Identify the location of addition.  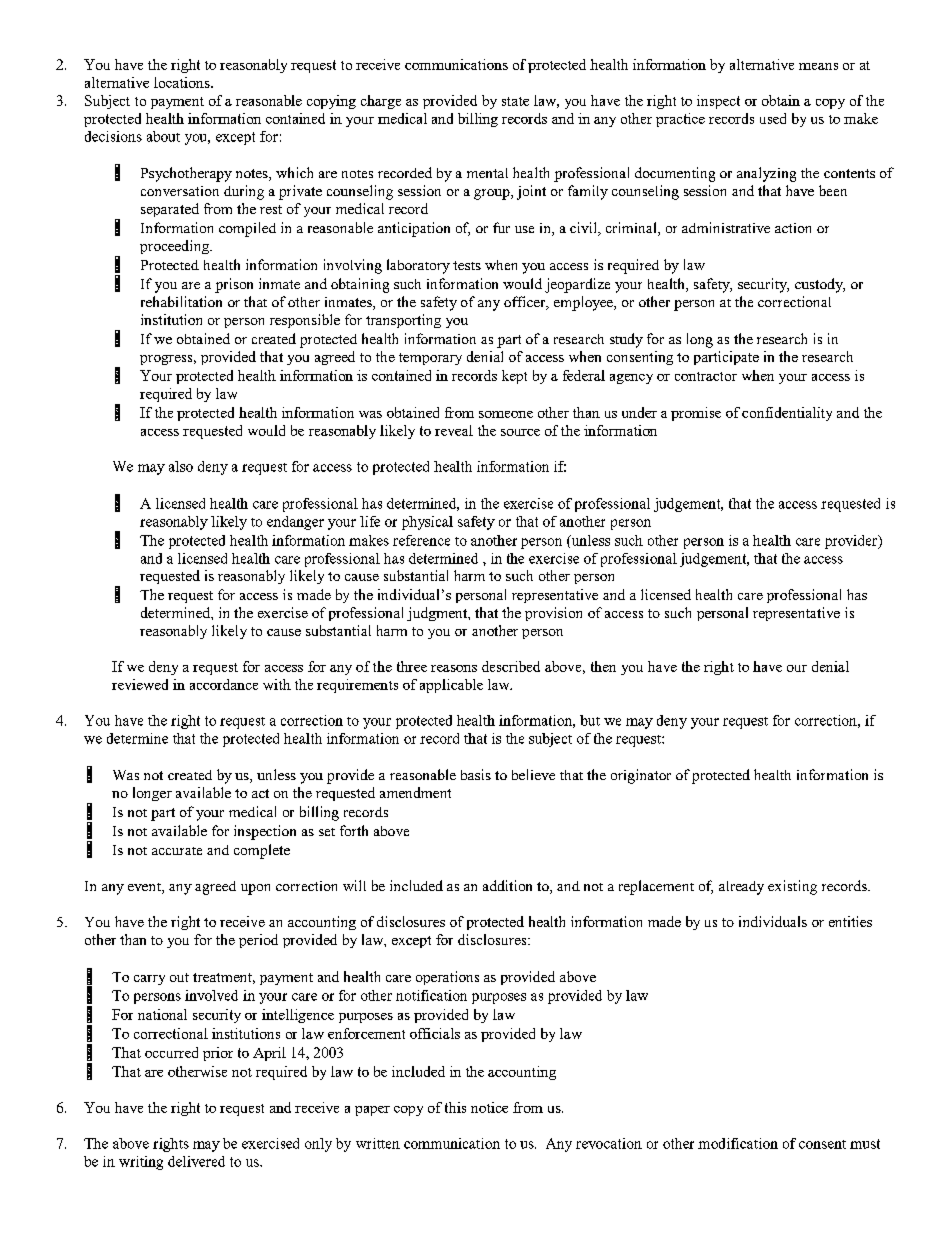
(507, 885).
